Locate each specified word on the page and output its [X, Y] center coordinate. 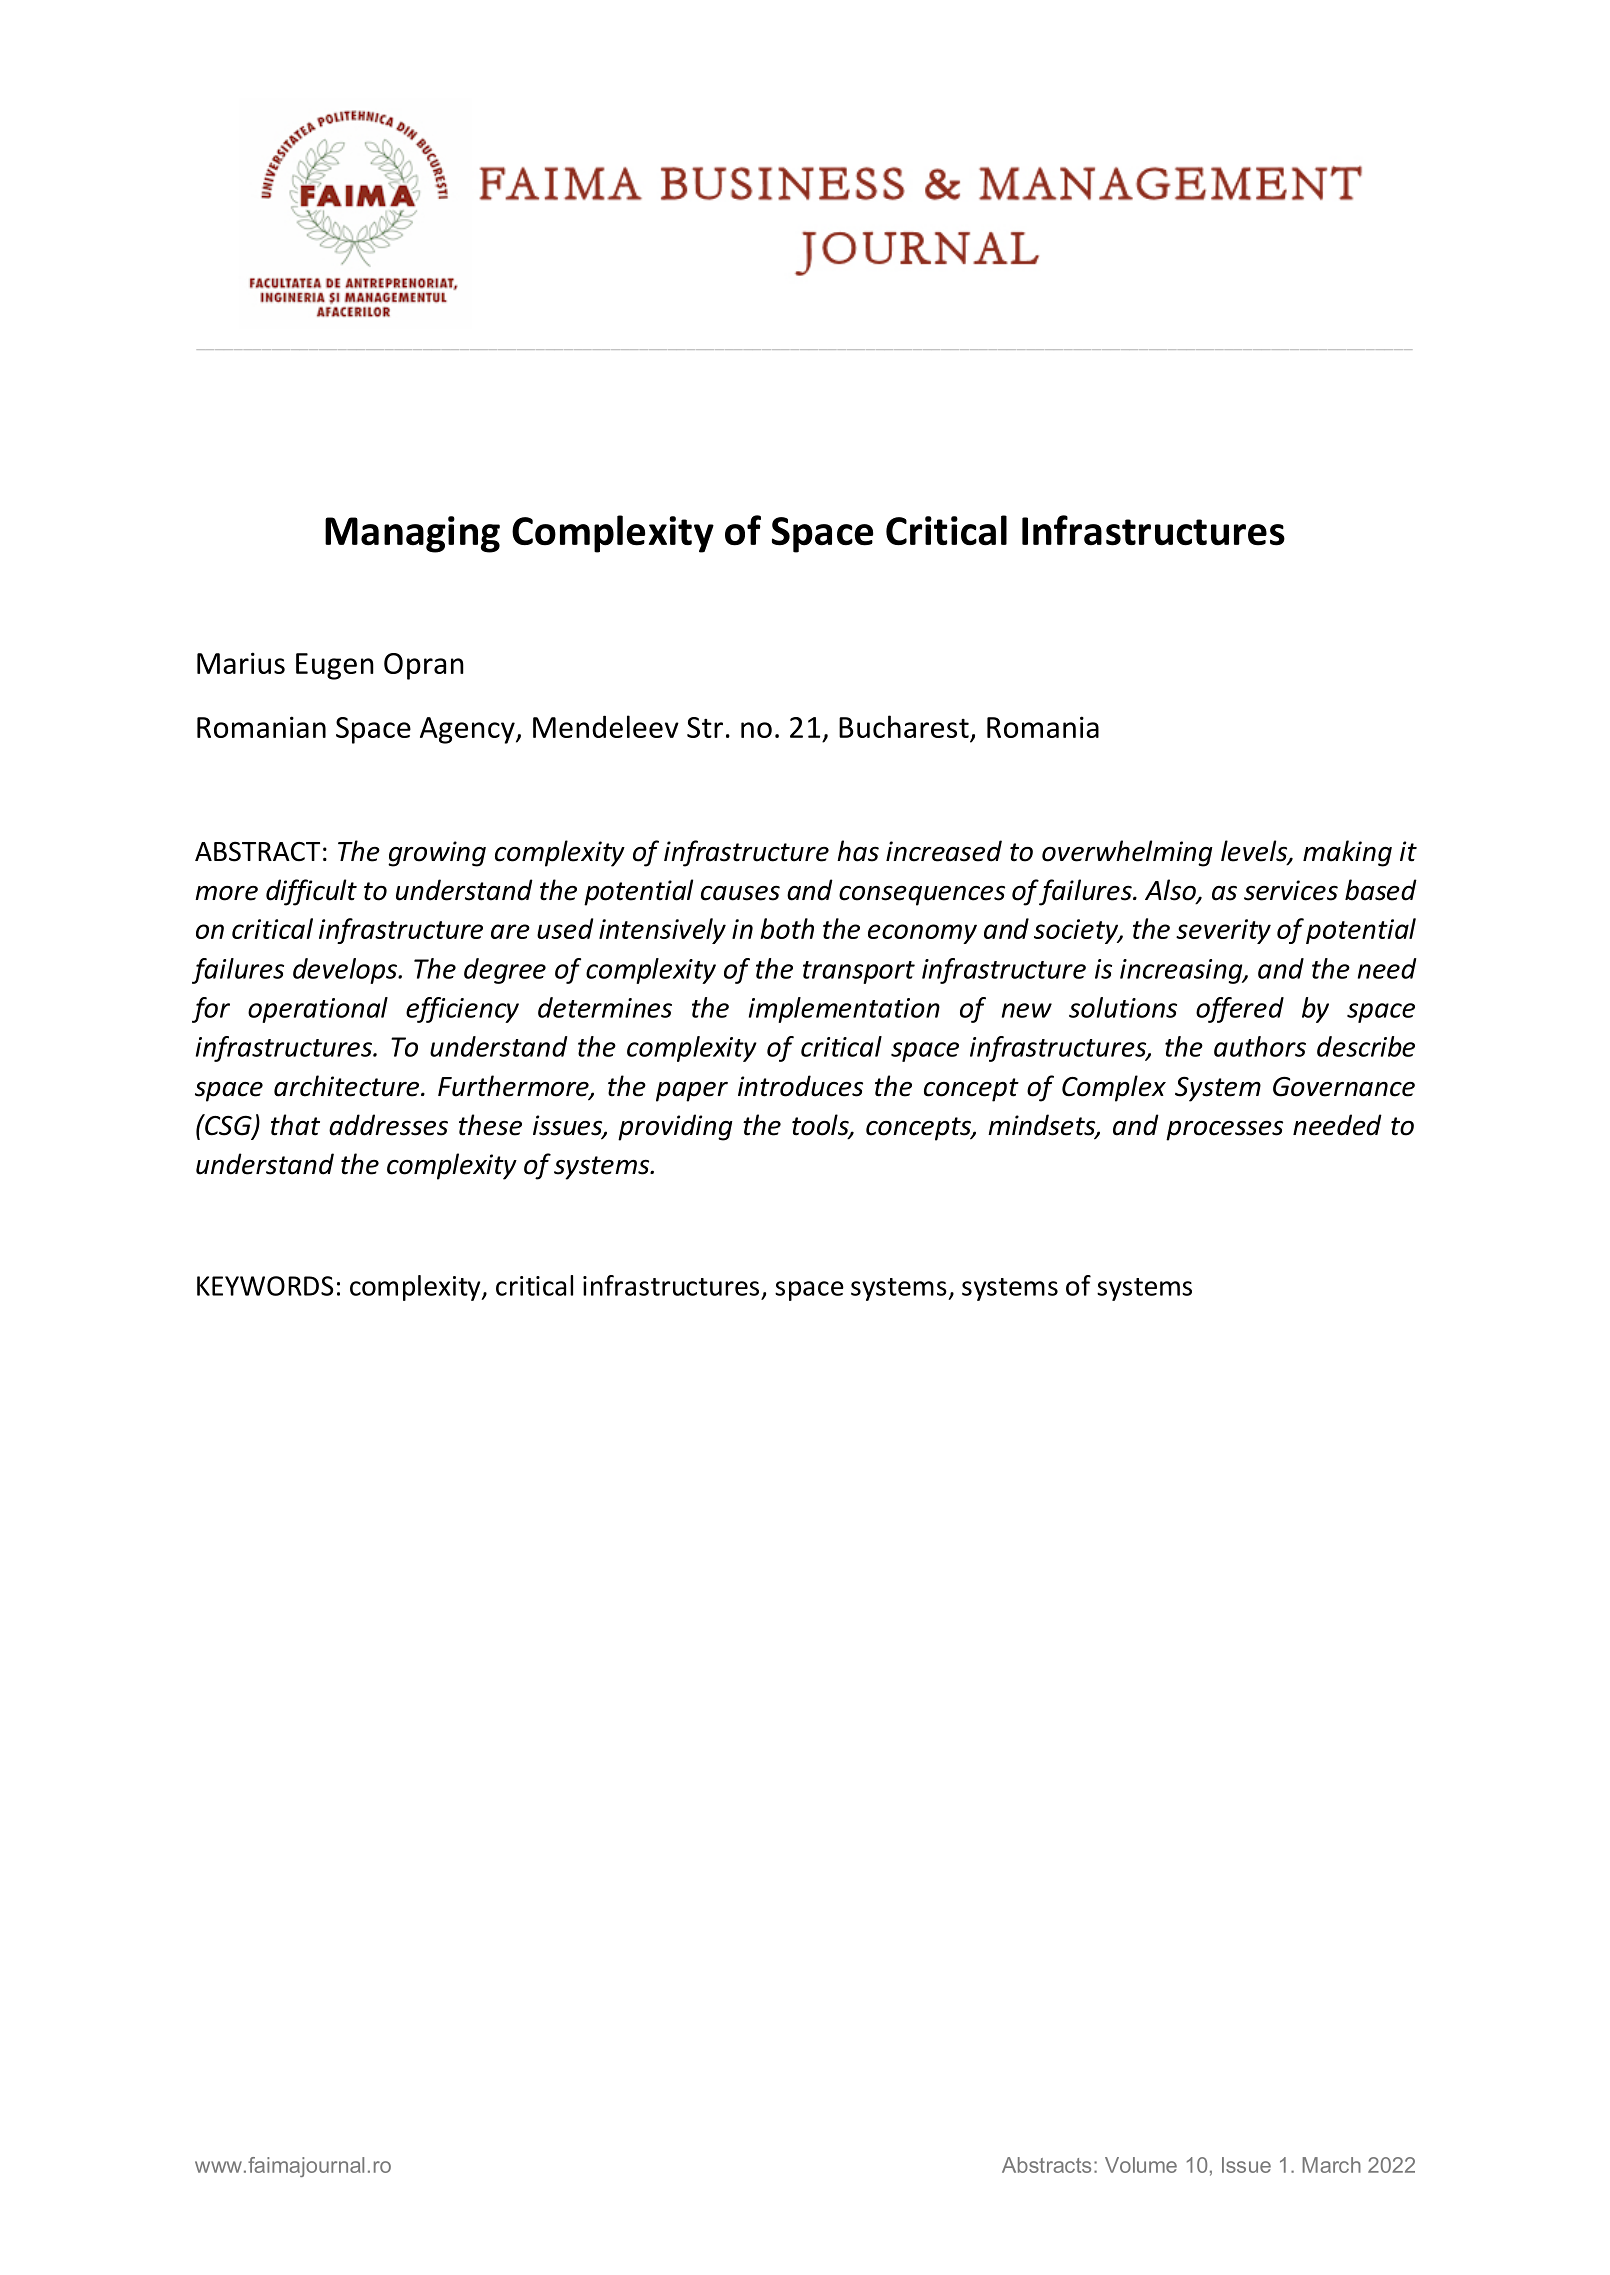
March [1332, 2165]
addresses [388, 1125]
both [787, 928]
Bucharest [905, 728]
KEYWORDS [265, 1286]
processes [1224, 1131]
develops [346, 971]
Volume [1141, 2165]
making [1347, 853]
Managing [412, 534]
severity [1223, 931]
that [295, 1125]
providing [675, 1127]
